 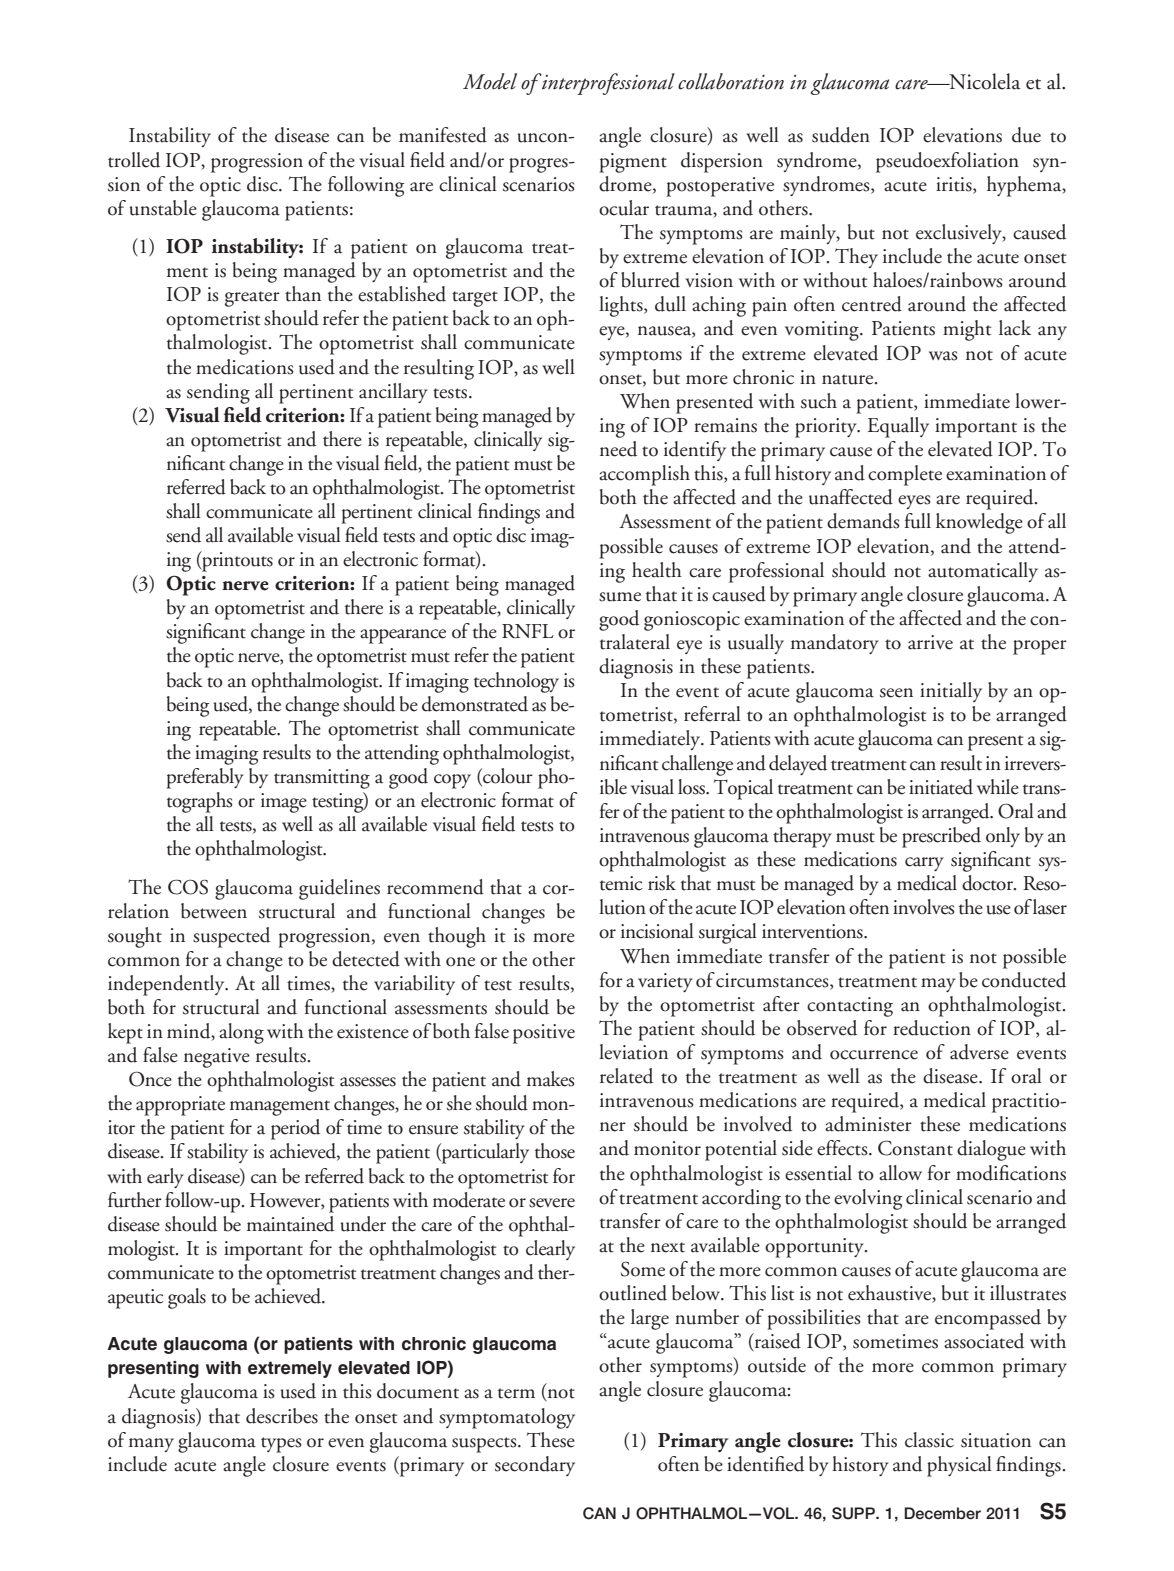 What do you see at coordinates (535, 1466) in the screenshot?
I see `secondary` at bounding box center [535, 1466].
